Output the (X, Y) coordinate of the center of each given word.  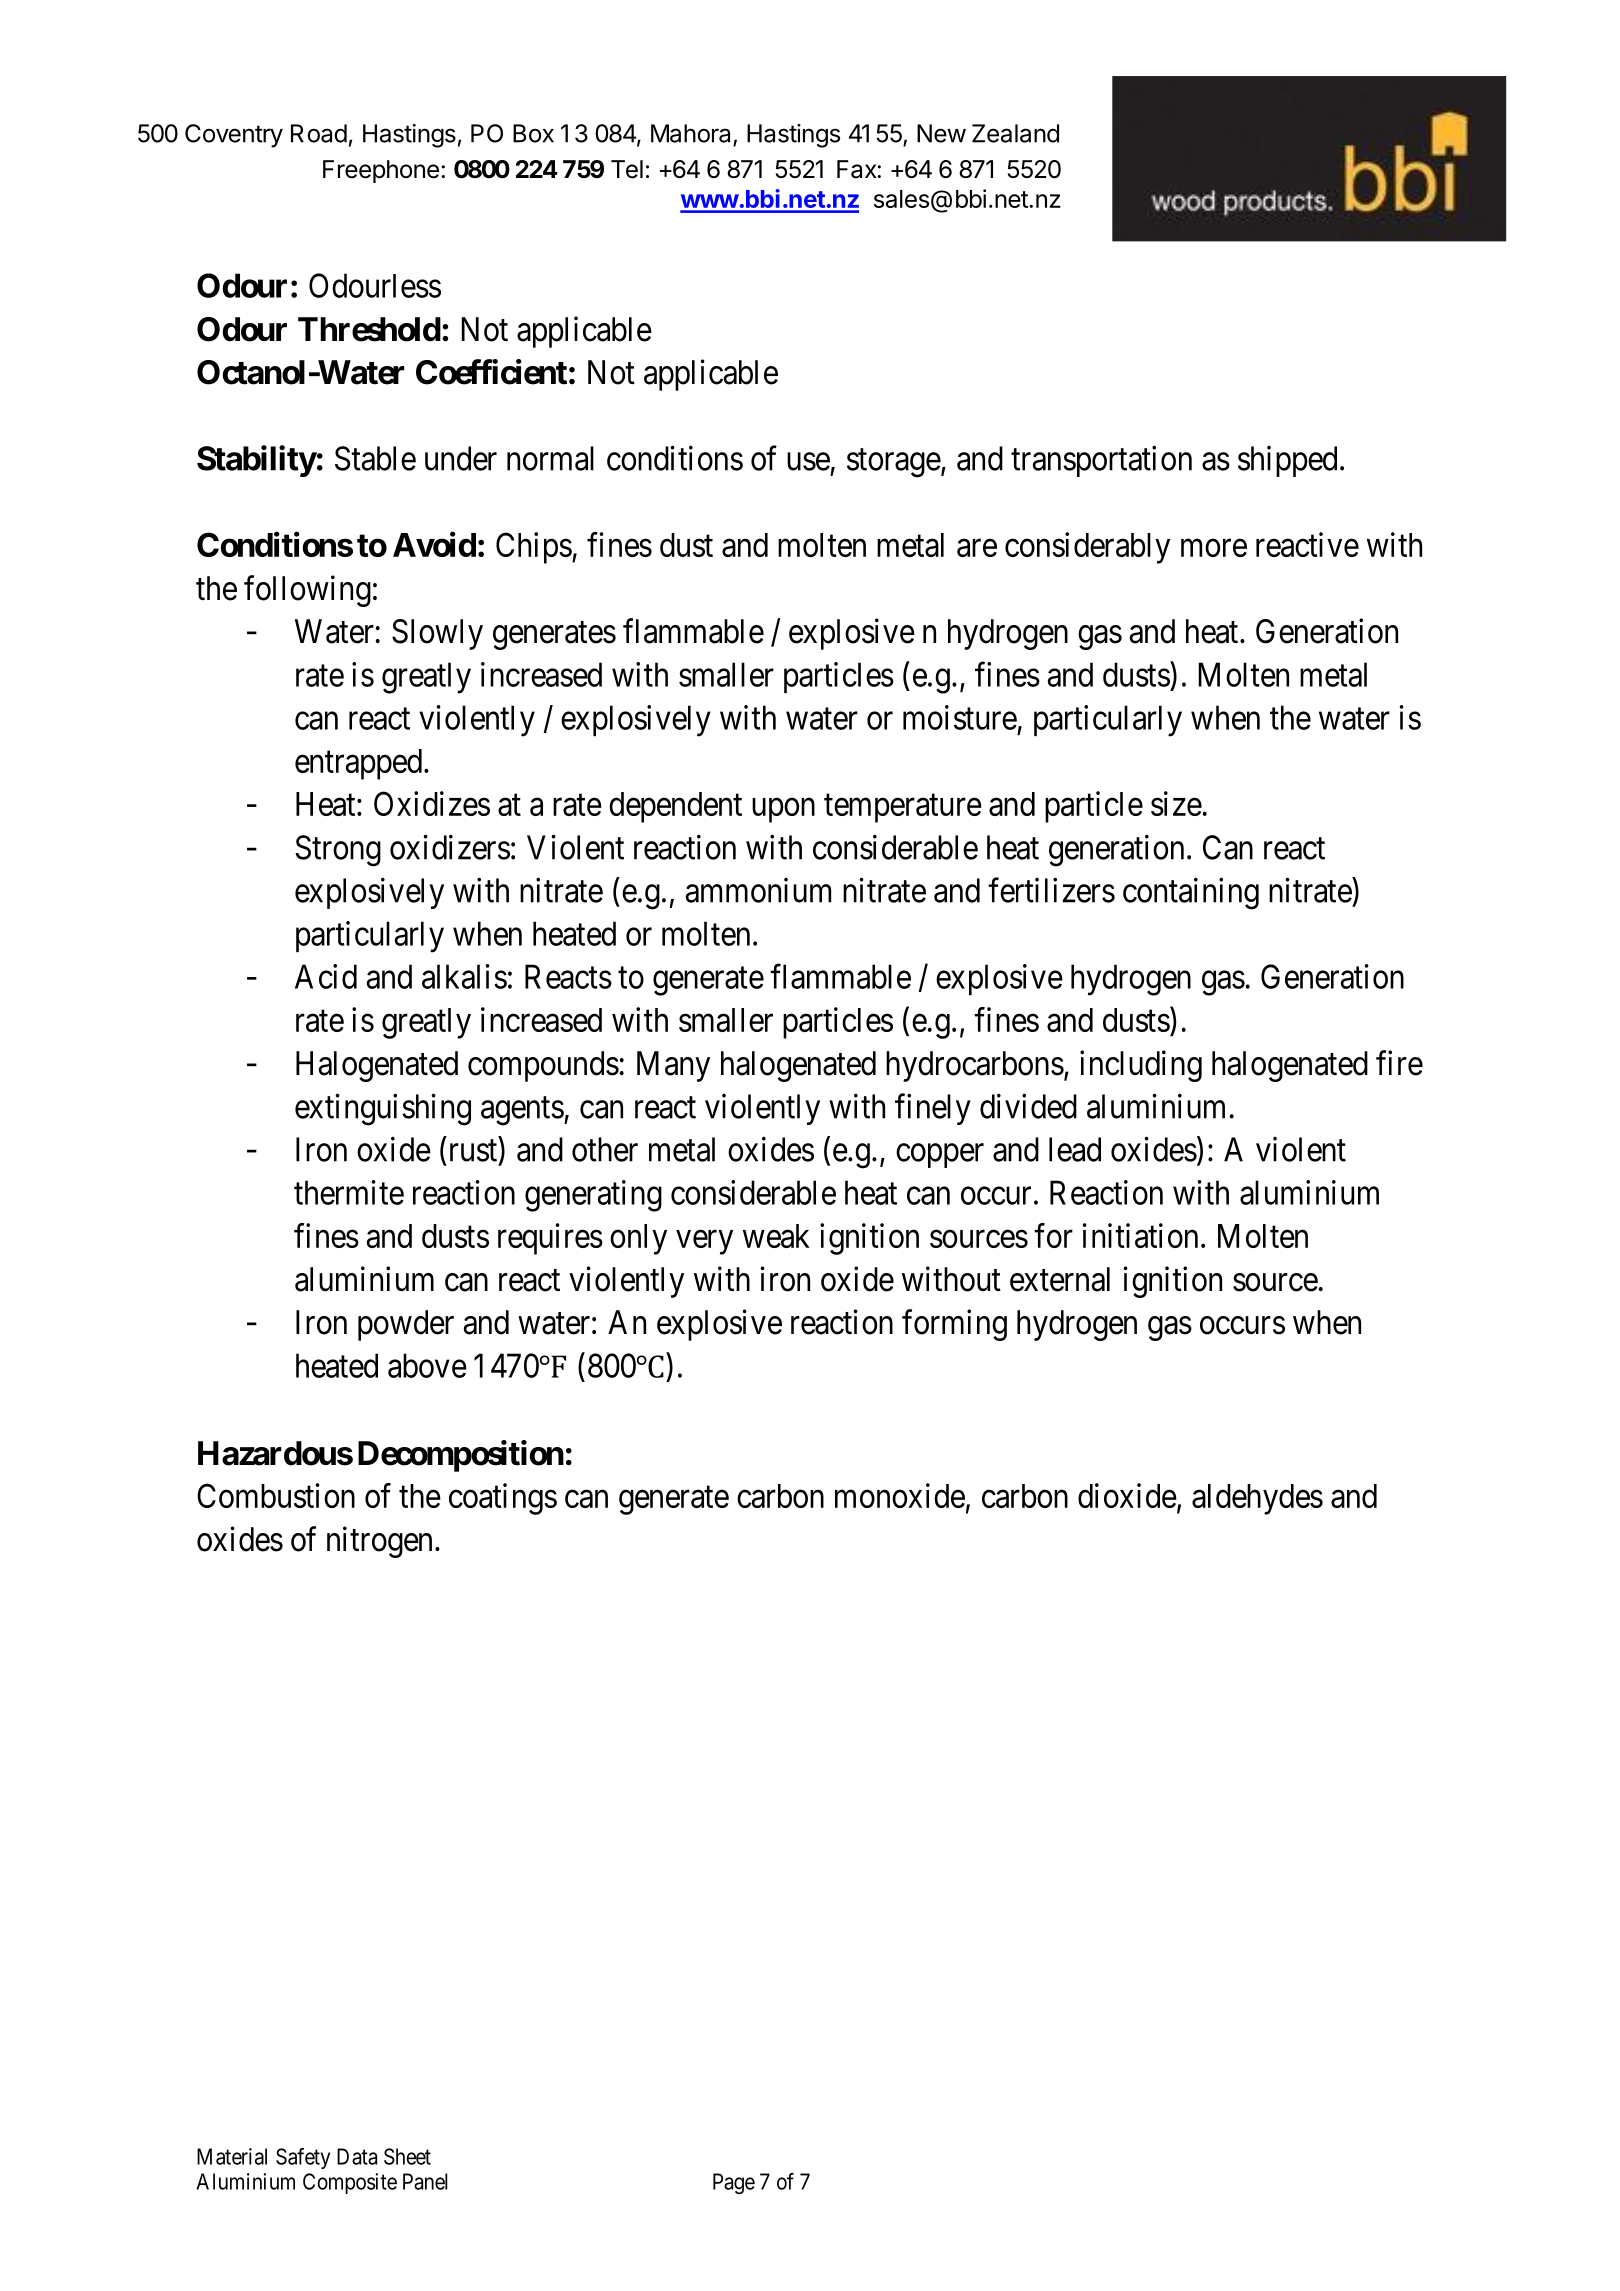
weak (776, 1236)
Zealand (1015, 133)
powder (406, 1325)
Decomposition (461, 1456)
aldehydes (1257, 1499)
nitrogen (379, 1542)
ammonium (758, 890)
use (808, 462)
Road (319, 133)
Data (357, 2156)
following (307, 591)
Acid (326, 976)
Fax (857, 169)
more (1214, 548)
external (1060, 1279)
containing (1191, 894)
